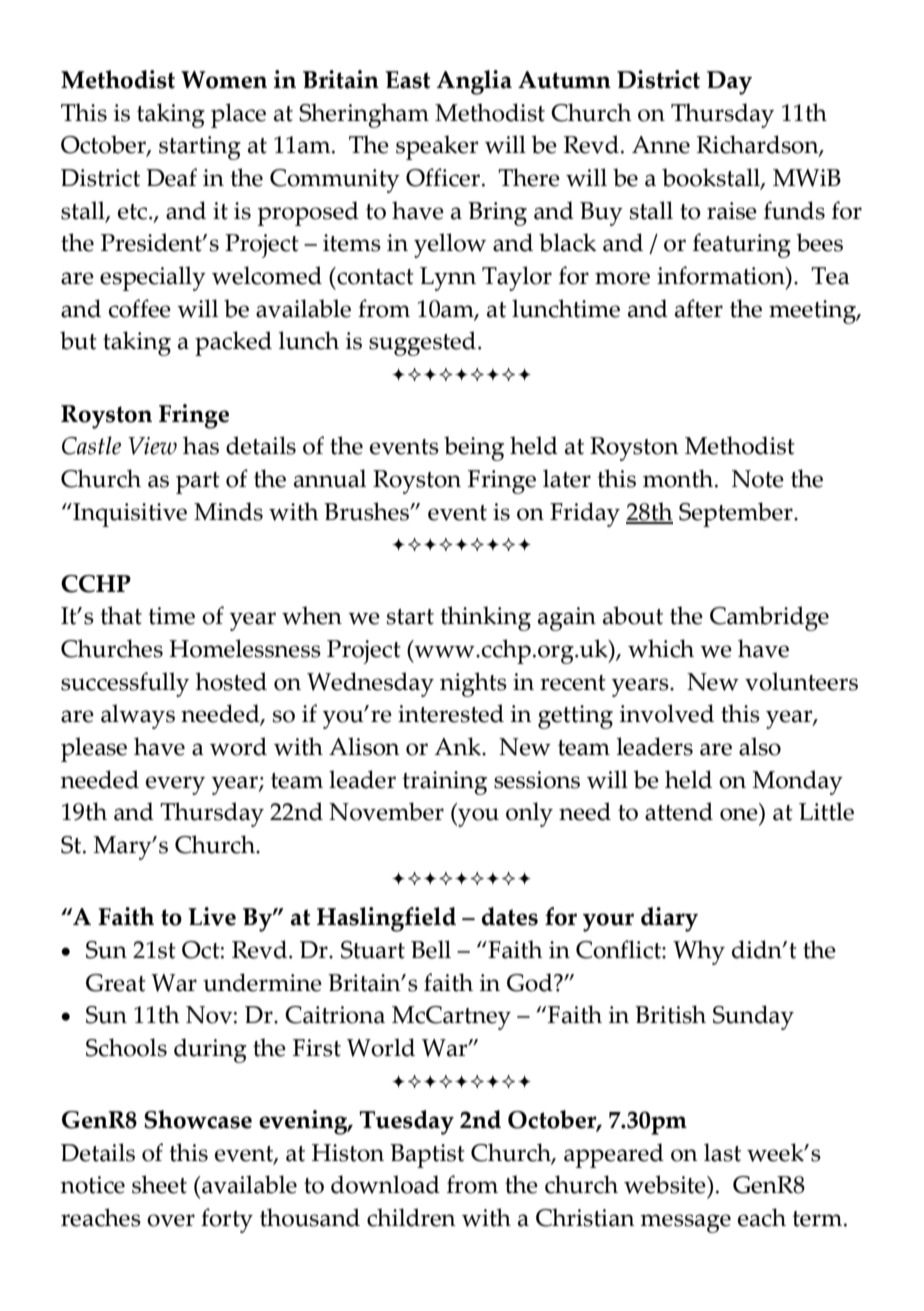 The image size is (924, 1311). I want to click on Baptist, so click(427, 1156).
